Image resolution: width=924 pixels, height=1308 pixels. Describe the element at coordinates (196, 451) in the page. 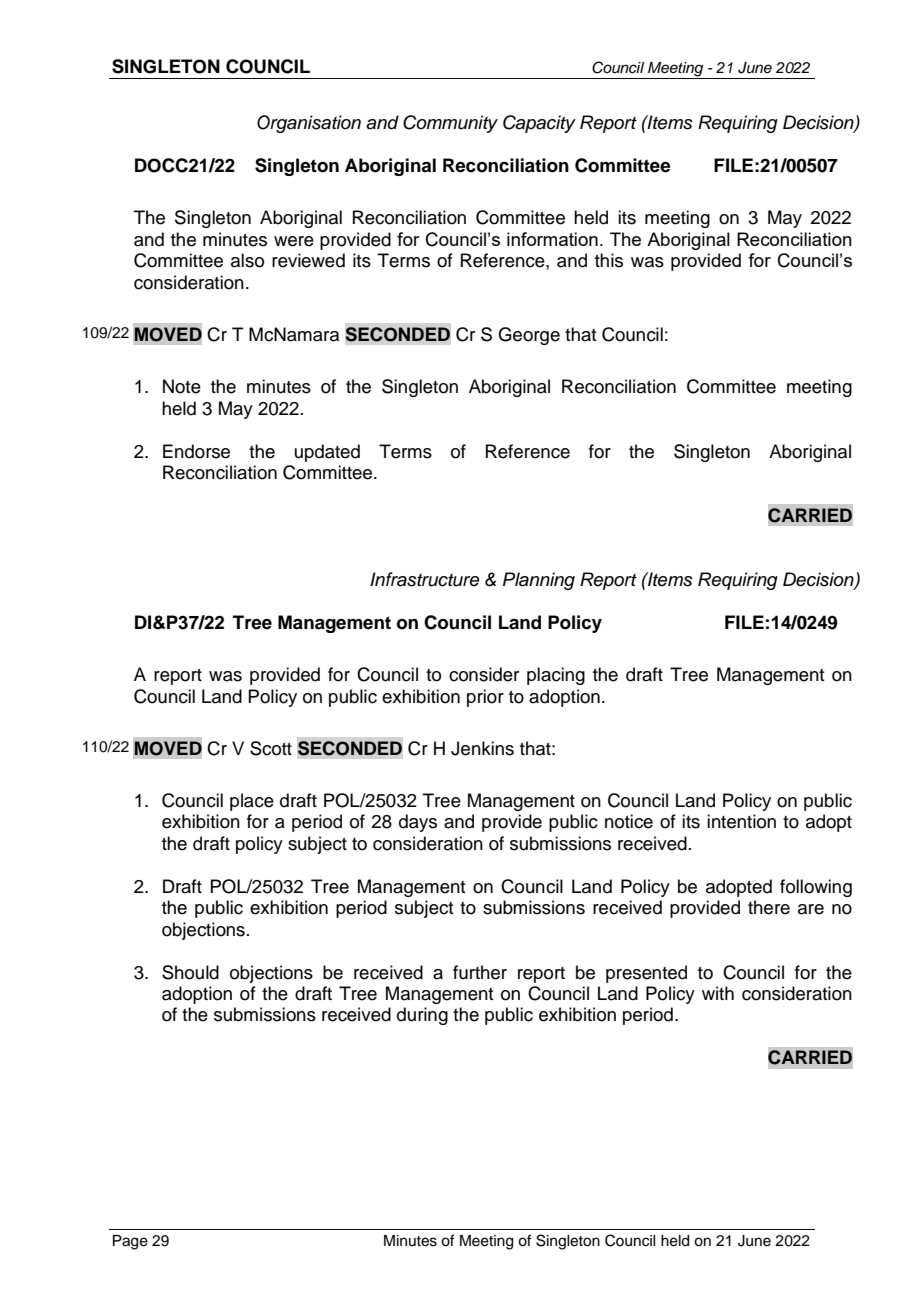

I see `Endorse` at that location.
